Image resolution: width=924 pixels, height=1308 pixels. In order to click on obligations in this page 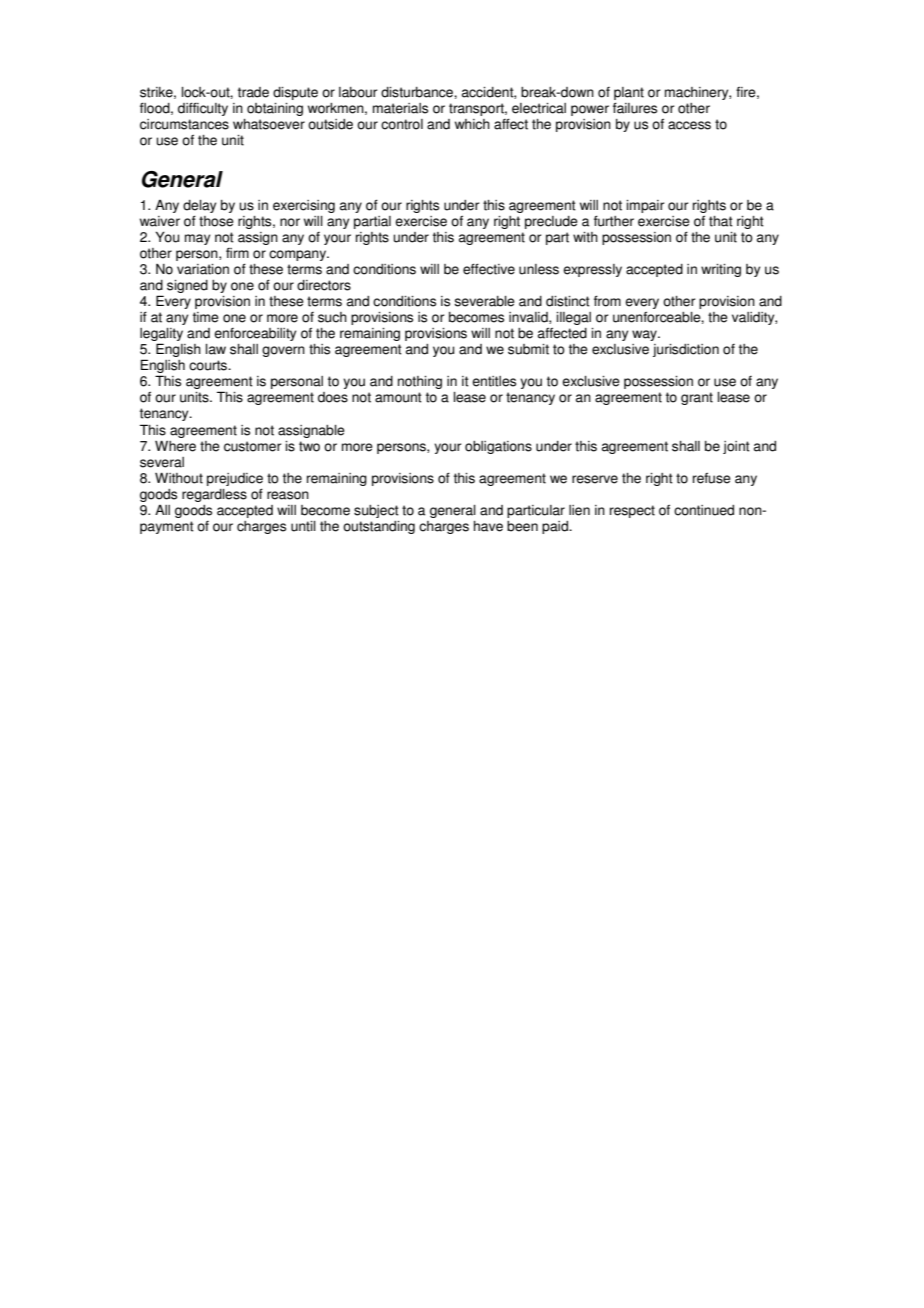, I will do `click(498, 447)`.
